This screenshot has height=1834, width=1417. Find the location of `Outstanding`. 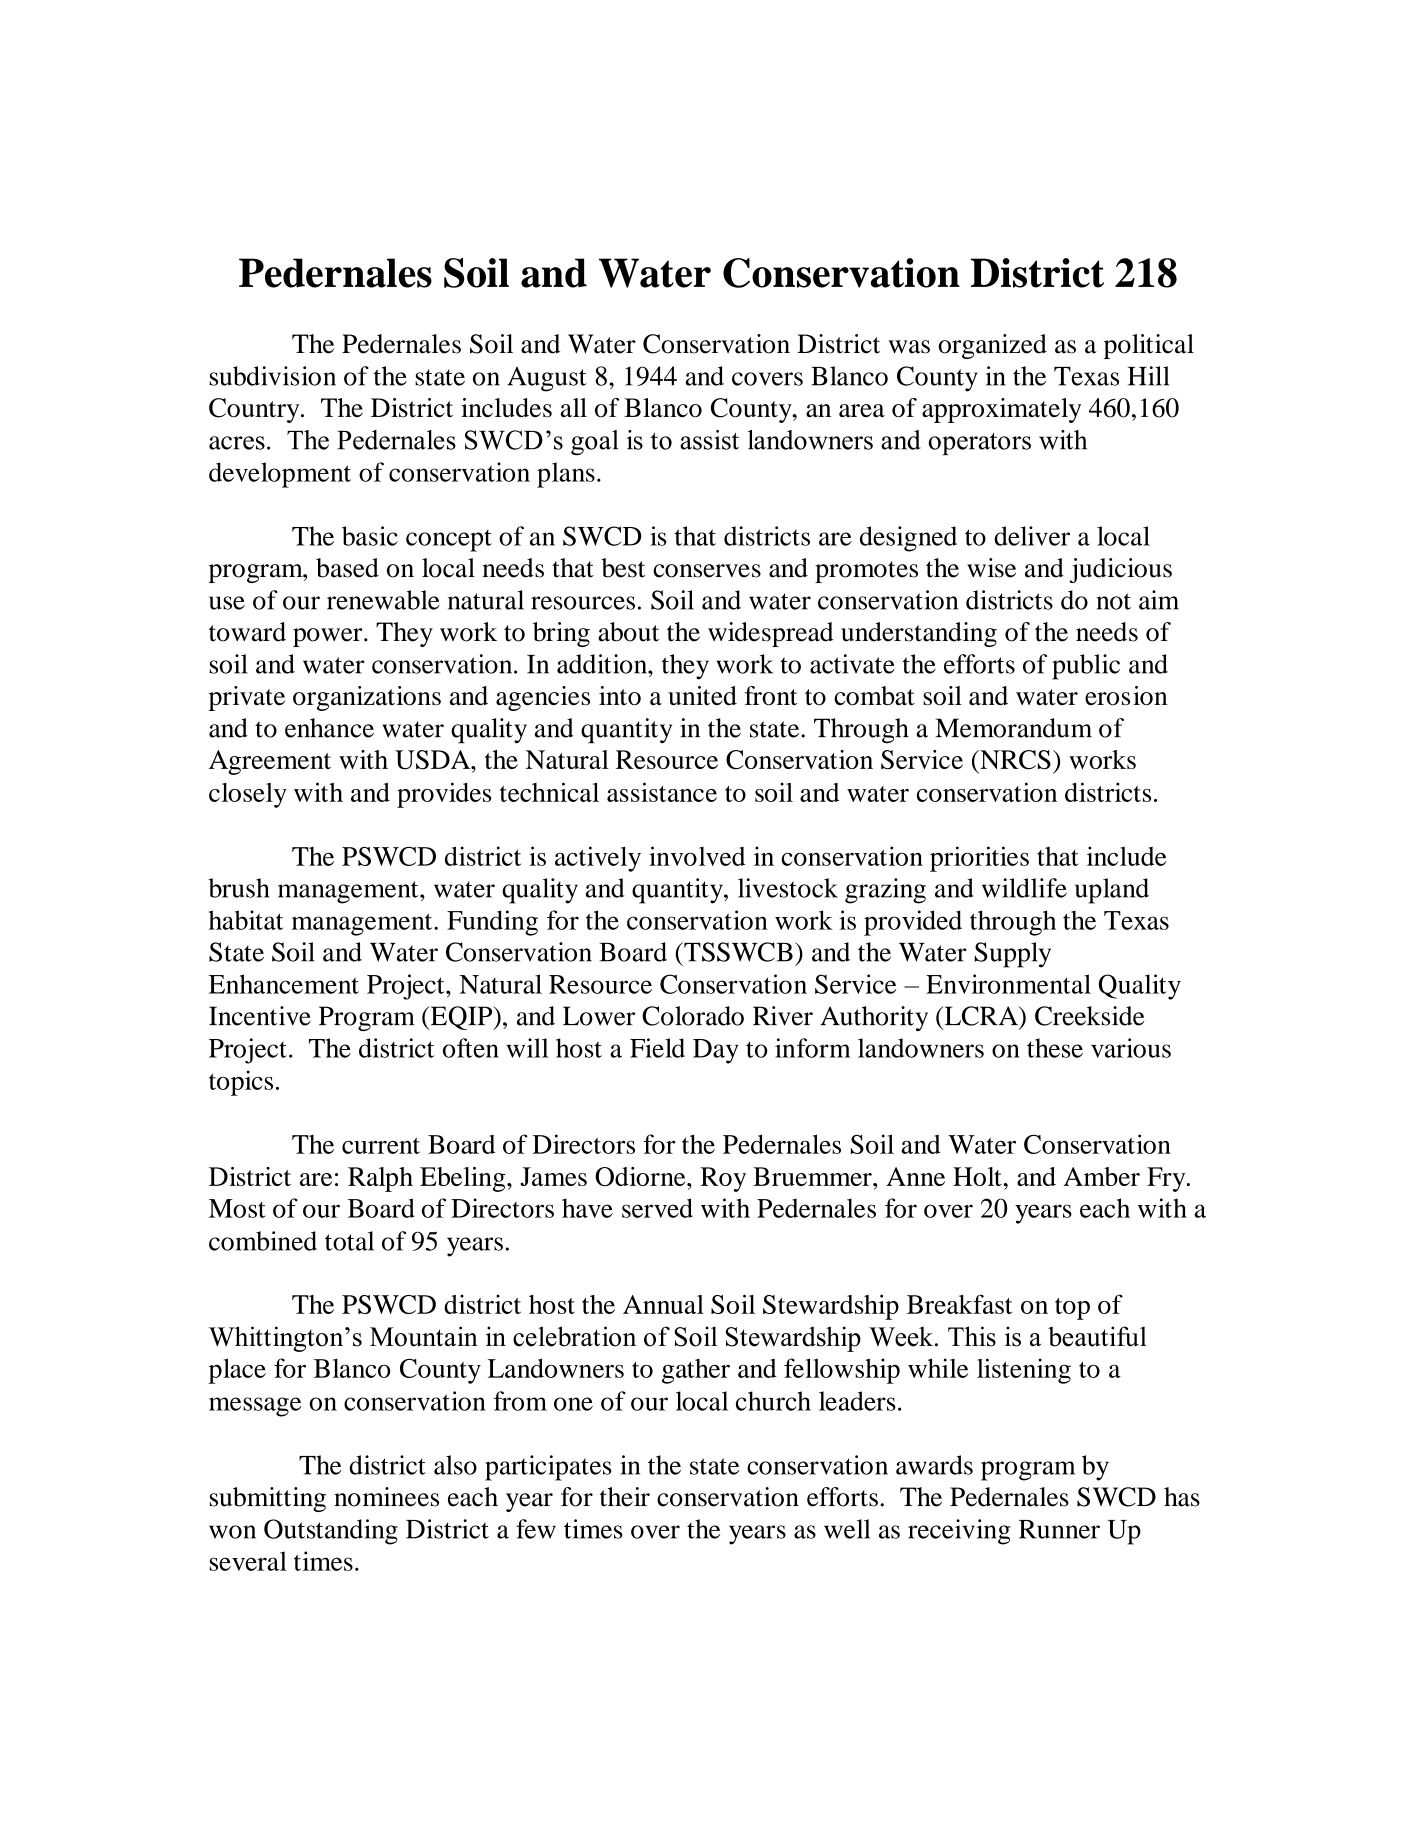

Outstanding is located at coordinates (331, 1532).
